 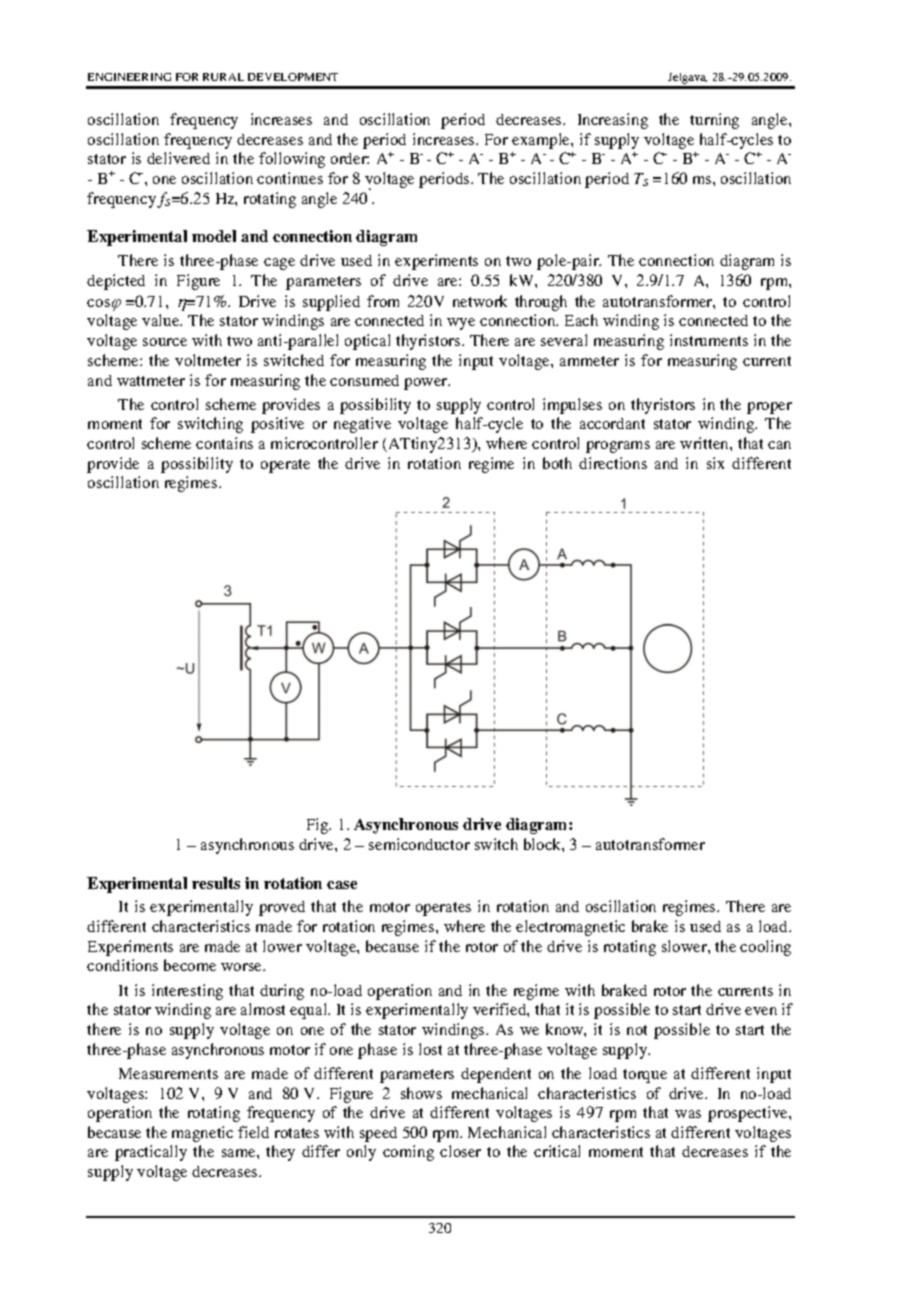 What do you see at coordinates (190, 965) in the page?
I see `become` at bounding box center [190, 965].
